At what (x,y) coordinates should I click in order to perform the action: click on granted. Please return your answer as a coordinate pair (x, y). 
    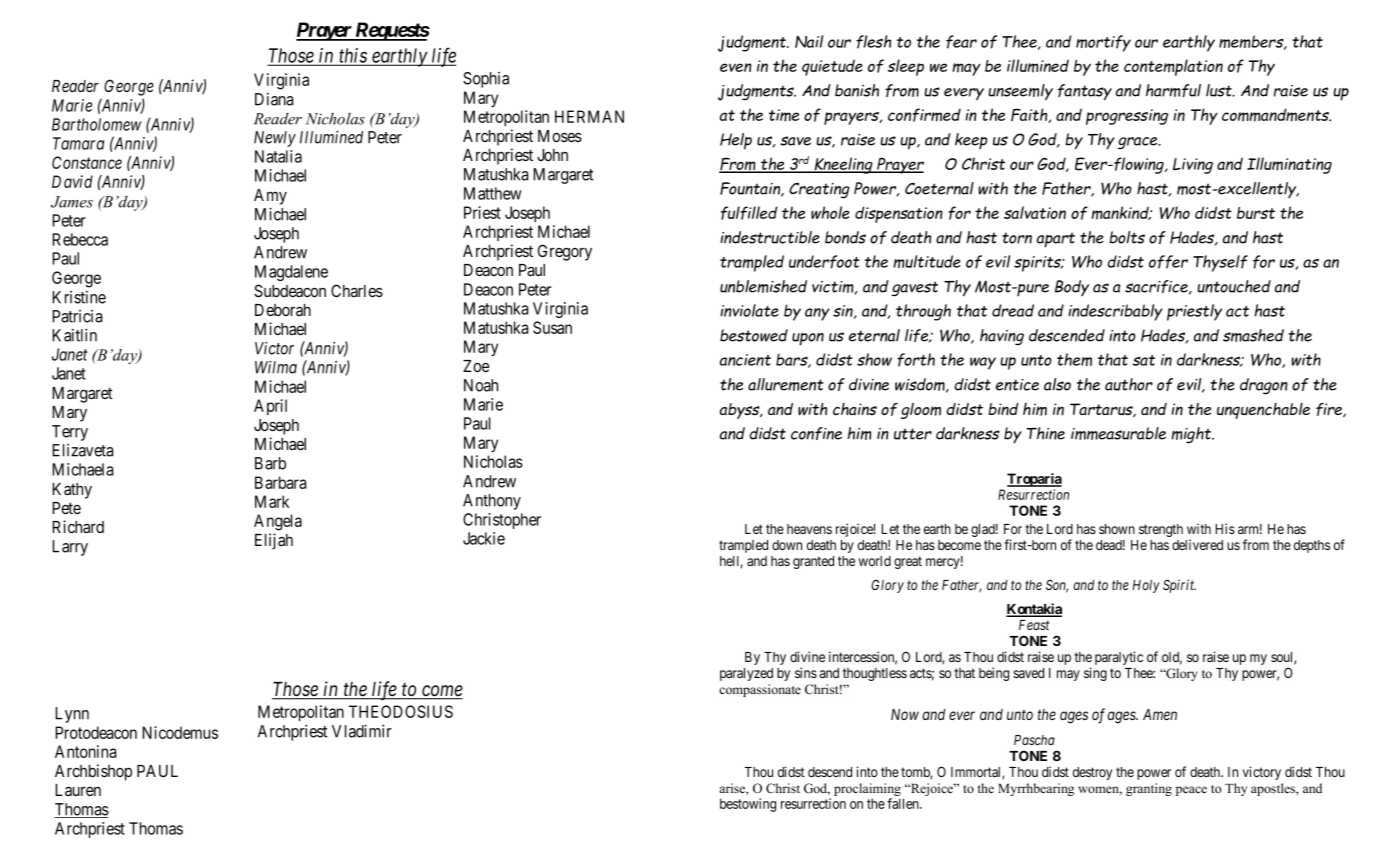
    Looking at the image, I should click on (813, 562).
